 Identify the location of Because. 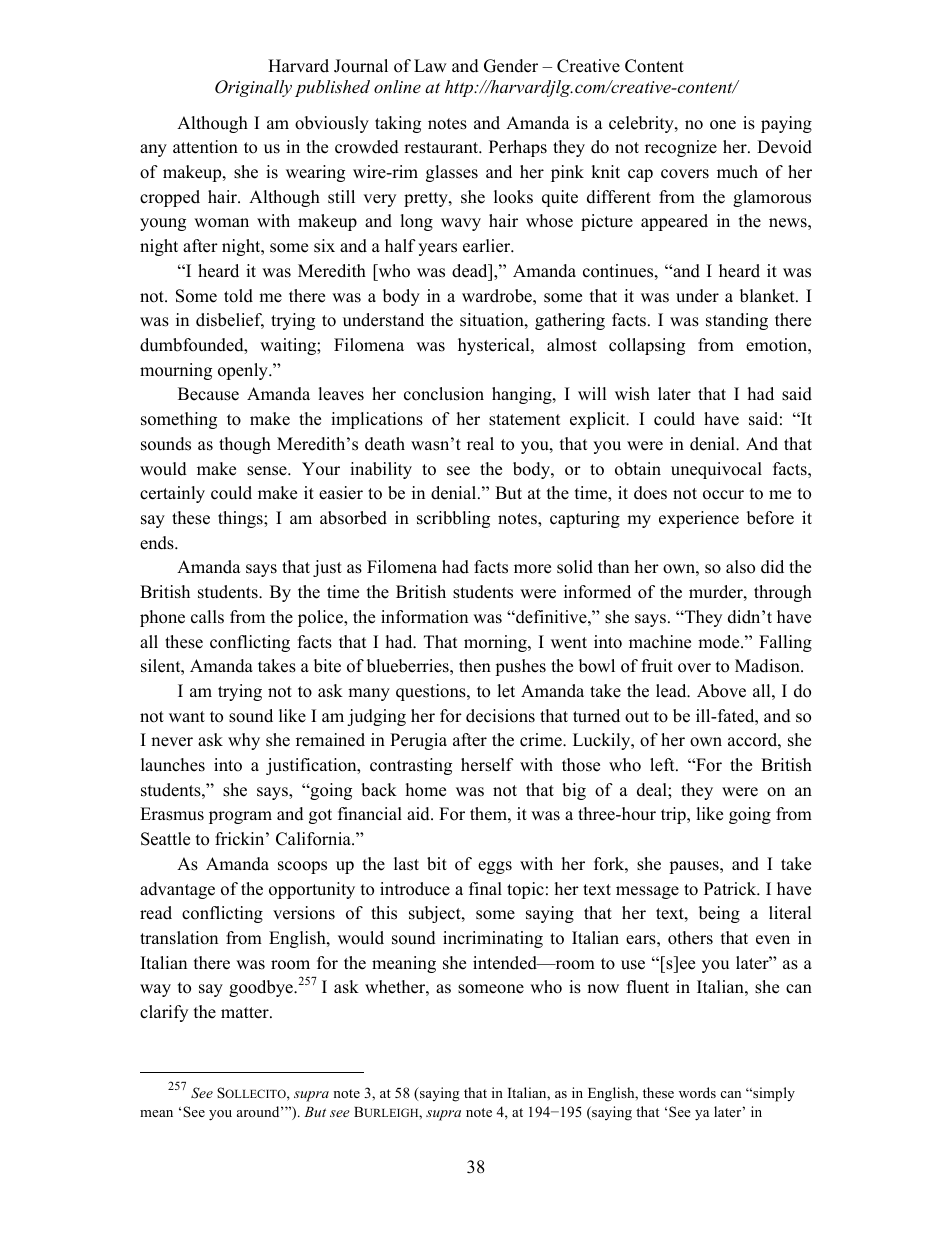
(208, 394).
